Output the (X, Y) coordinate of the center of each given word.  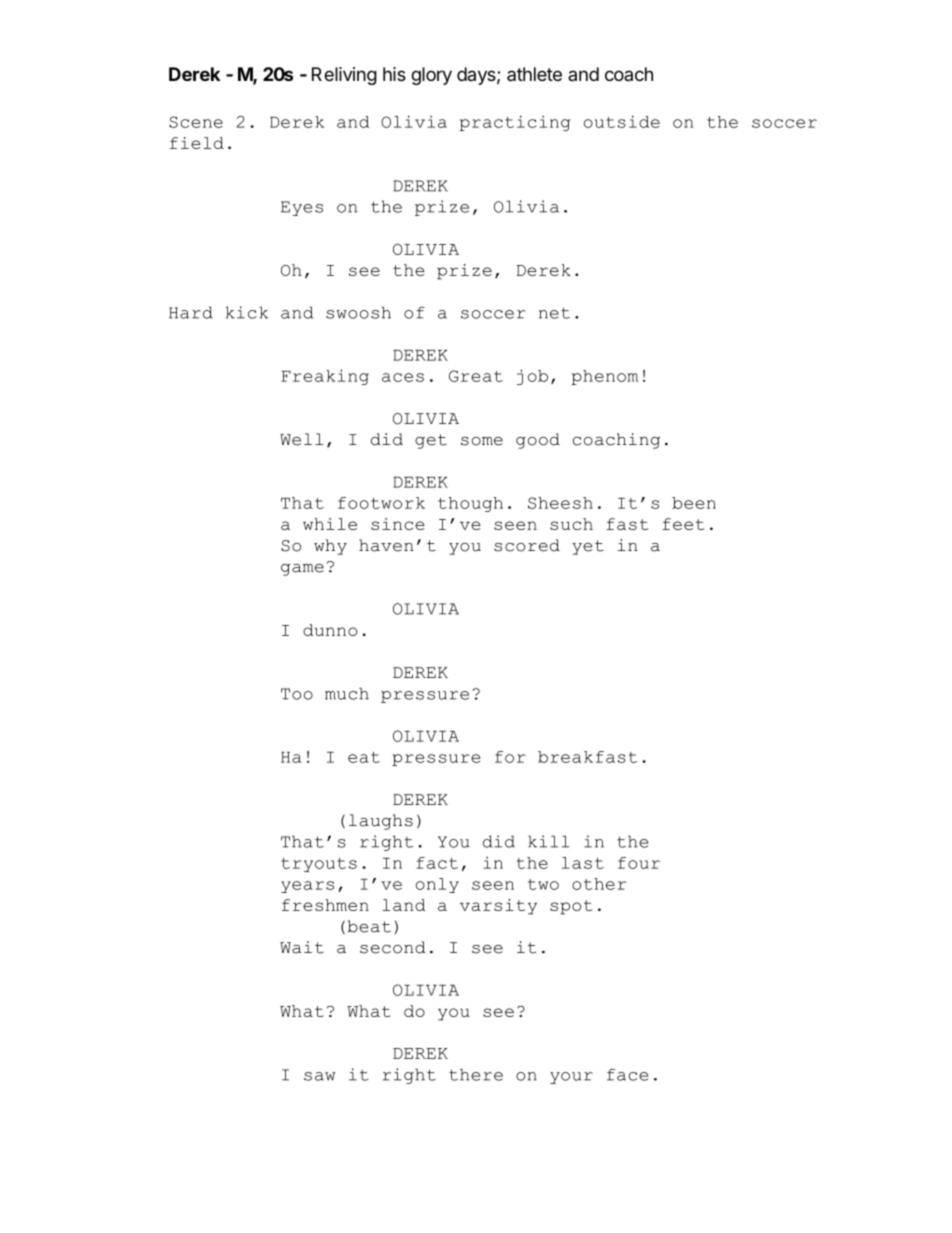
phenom (605, 377)
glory (431, 76)
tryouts (319, 865)
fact (437, 863)
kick (247, 312)
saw (320, 1076)
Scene (196, 122)
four (639, 863)
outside (622, 121)
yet (588, 547)
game (302, 570)
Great (476, 376)
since (398, 524)
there (476, 1074)
